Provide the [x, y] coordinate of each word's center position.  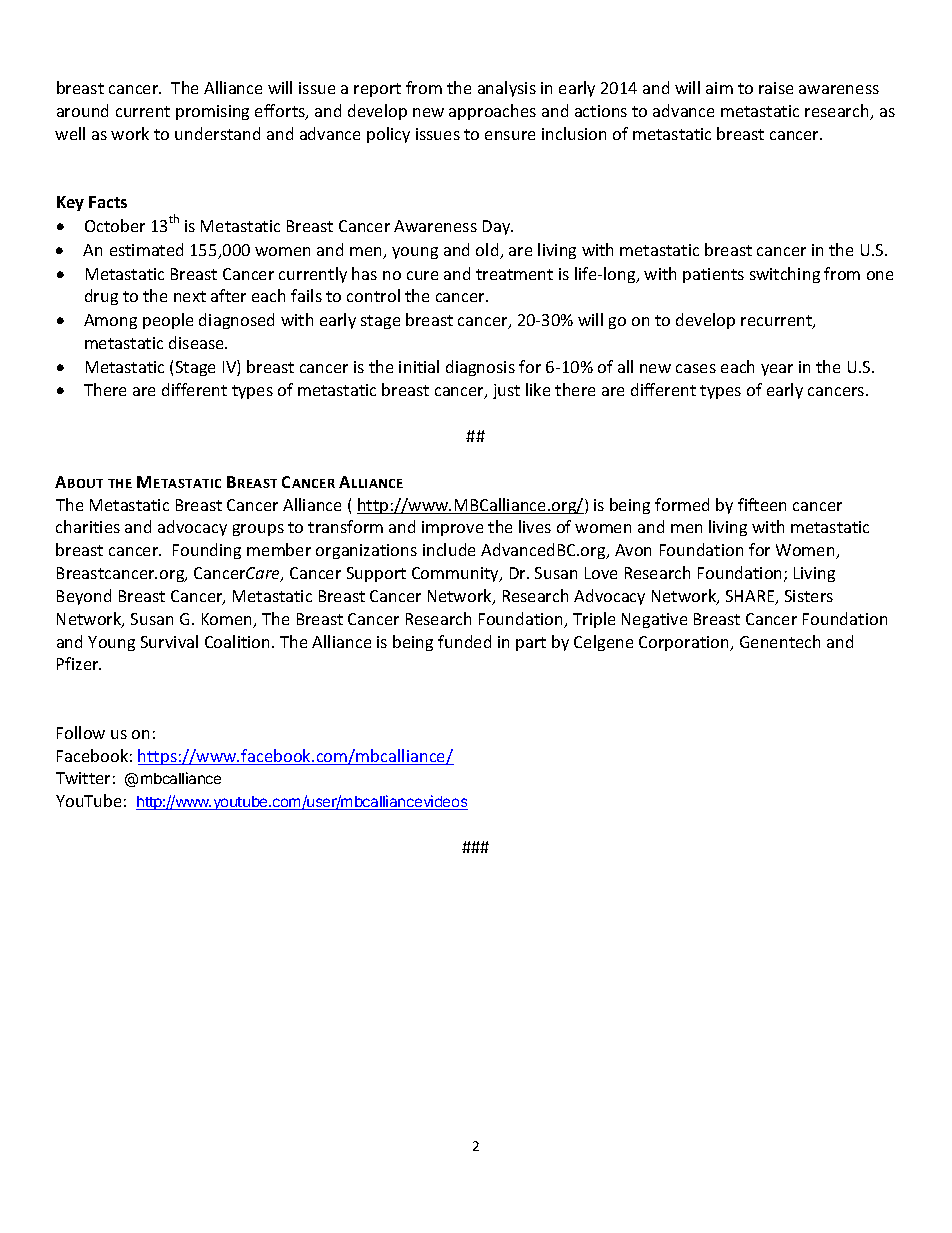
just [506, 391]
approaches [492, 112]
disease [197, 342]
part [531, 644]
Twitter [83, 778]
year [777, 370]
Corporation [685, 643]
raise [776, 88]
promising [212, 112]
